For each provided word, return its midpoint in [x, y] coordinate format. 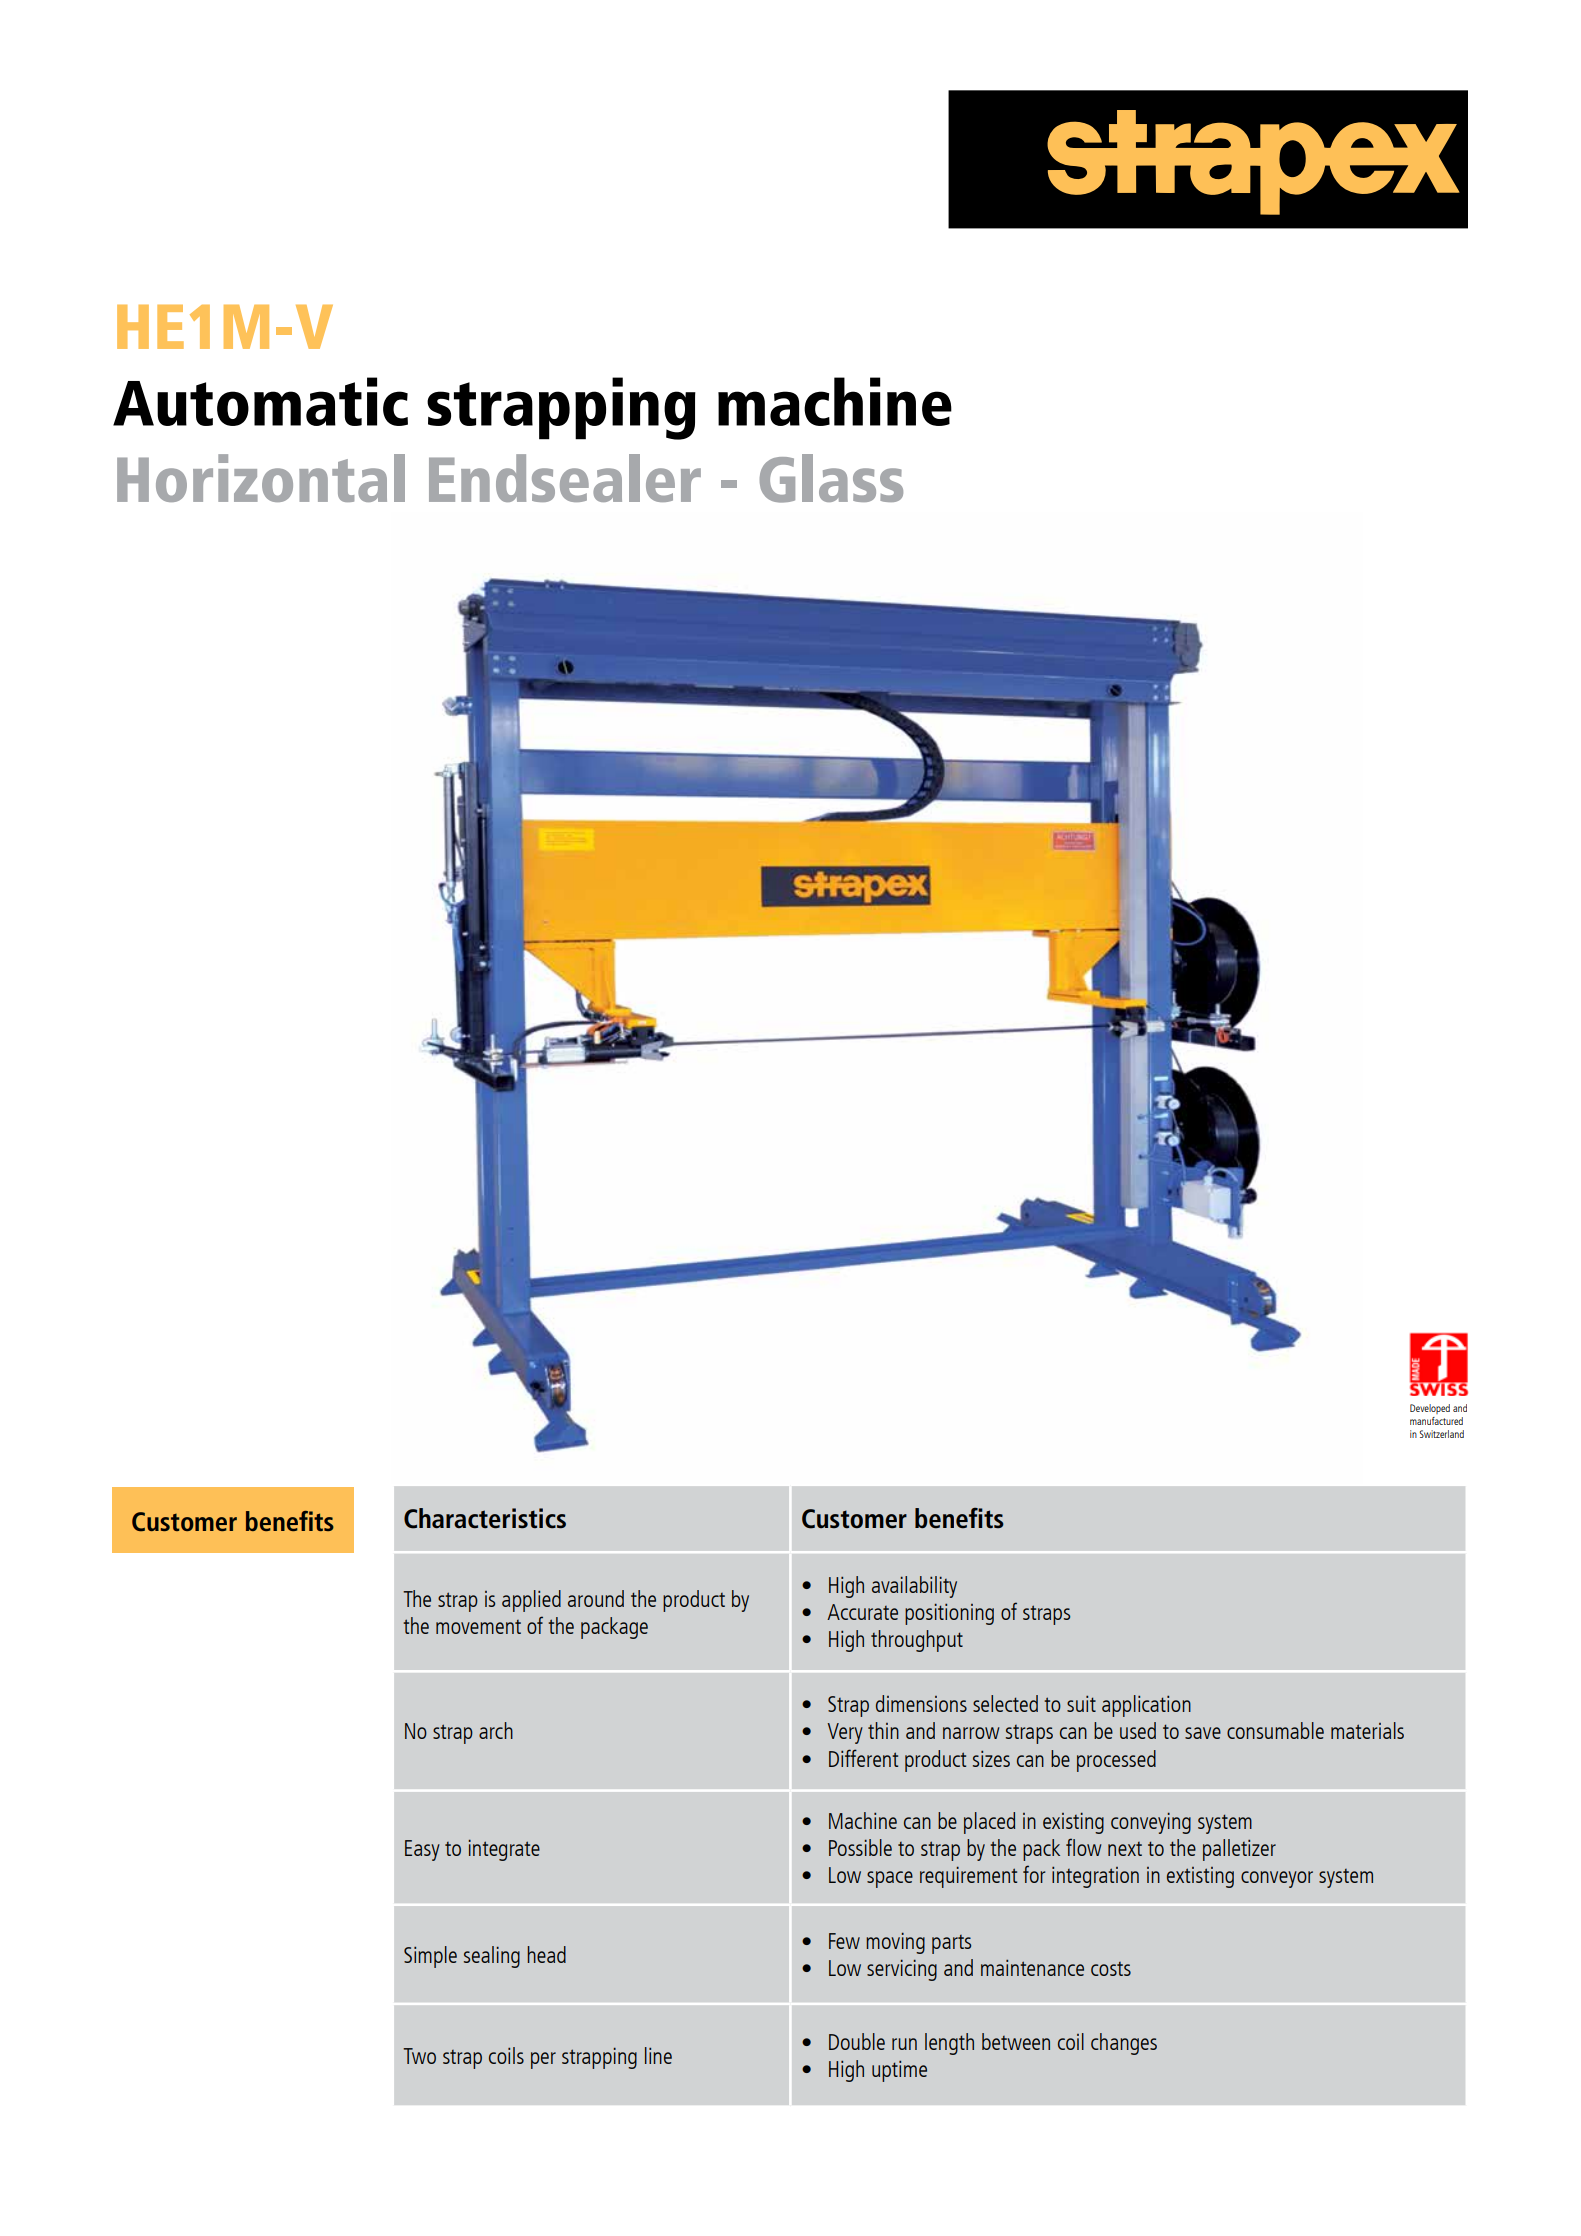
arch [496, 1730]
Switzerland [1441, 1434]
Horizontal [261, 478]
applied [531, 1601]
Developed [1430, 1409]
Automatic [260, 401]
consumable [1275, 1730]
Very [845, 1733]
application [1146, 1706]
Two [419, 2056]
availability [914, 1587]
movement [478, 1627]
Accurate [862, 1612]
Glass [831, 478]
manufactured [1436, 1421]
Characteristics [485, 1518]
